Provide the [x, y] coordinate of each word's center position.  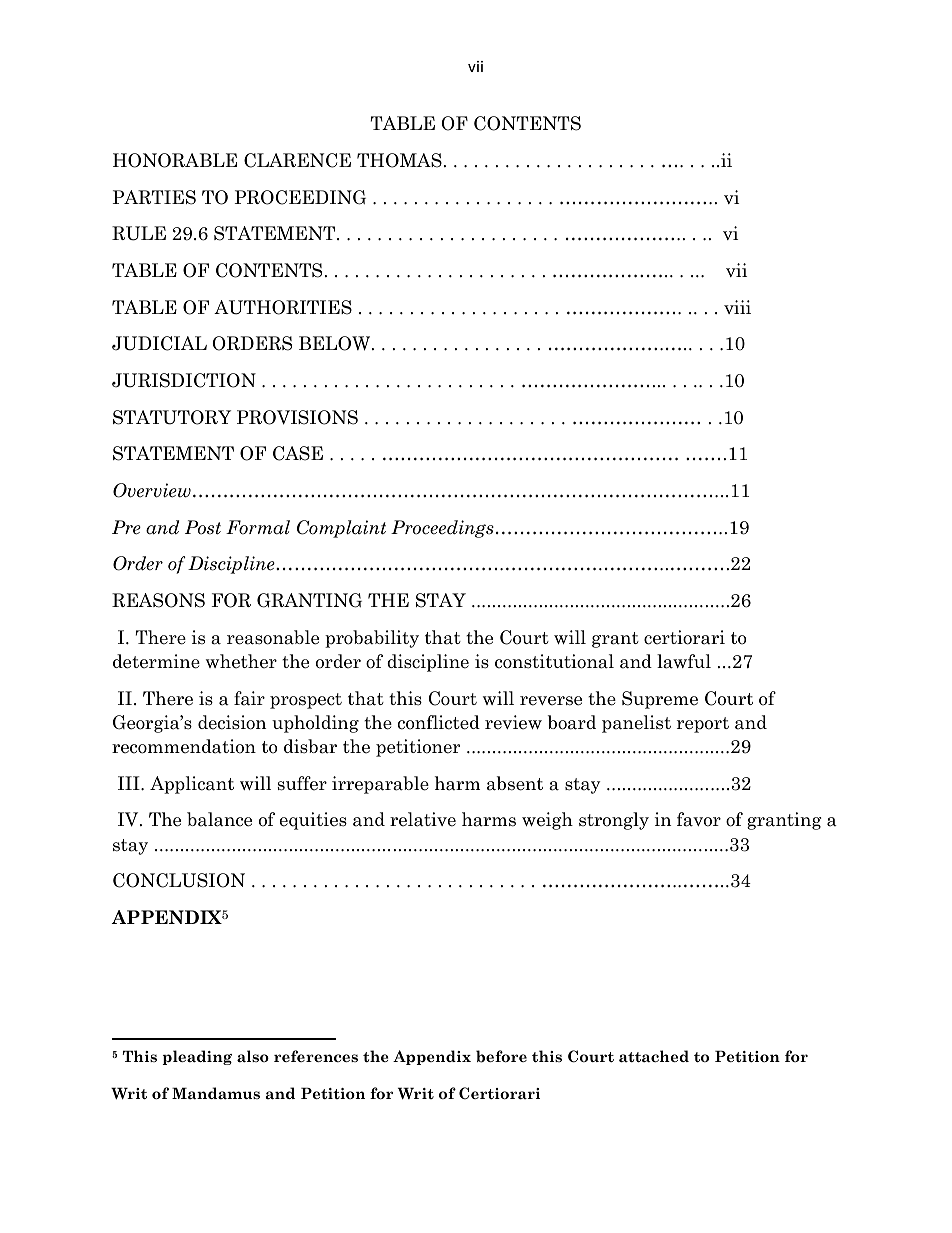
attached [654, 1056]
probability [372, 639]
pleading [197, 1057]
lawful [684, 661]
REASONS [158, 600]
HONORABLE [175, 160]
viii [737, 307]
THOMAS [399, 160]
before [501, 1056]
